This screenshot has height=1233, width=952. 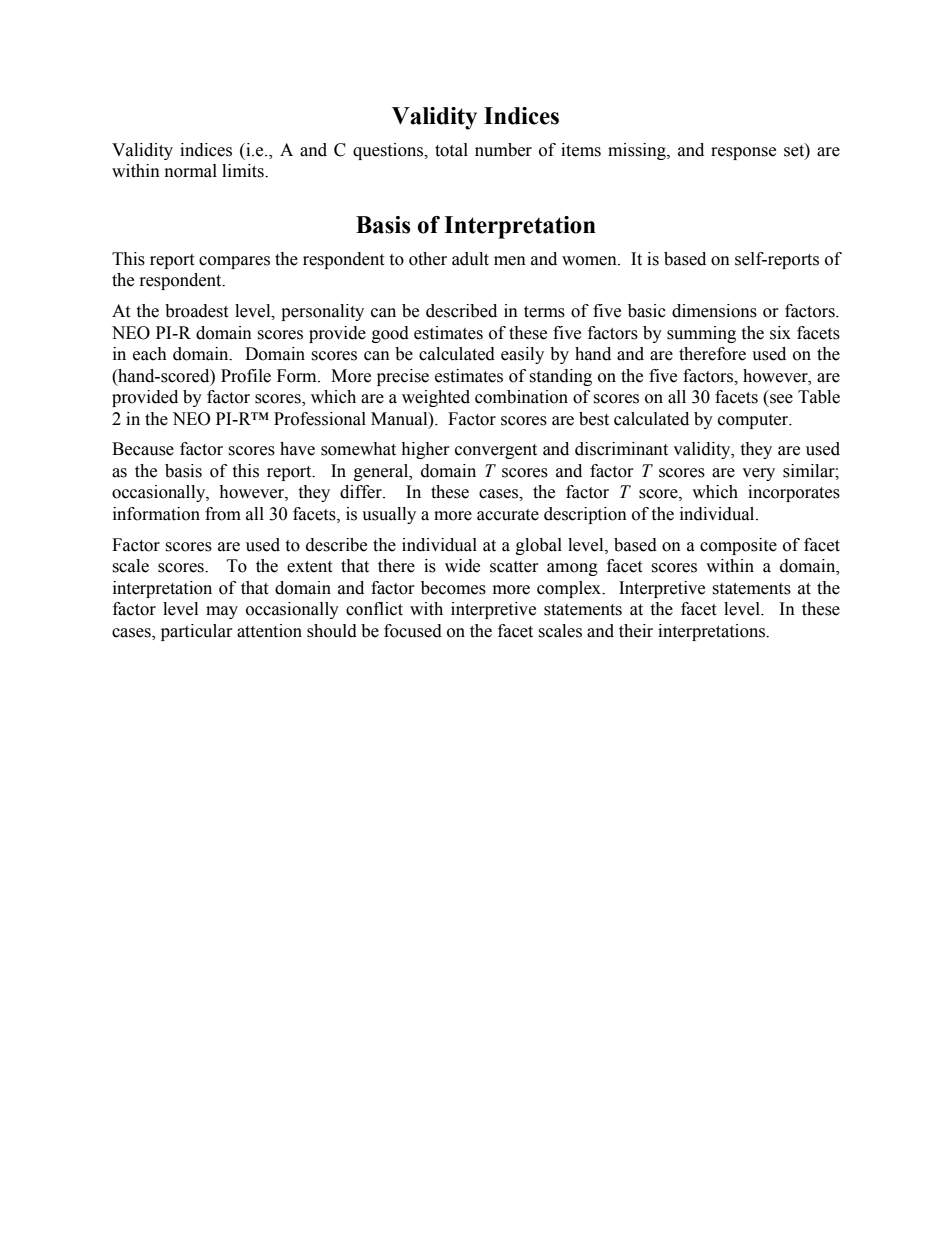 What do you see at coordinates (470, 259) in the screenshot?
I see `adult` at bounding box center [470, 259].
